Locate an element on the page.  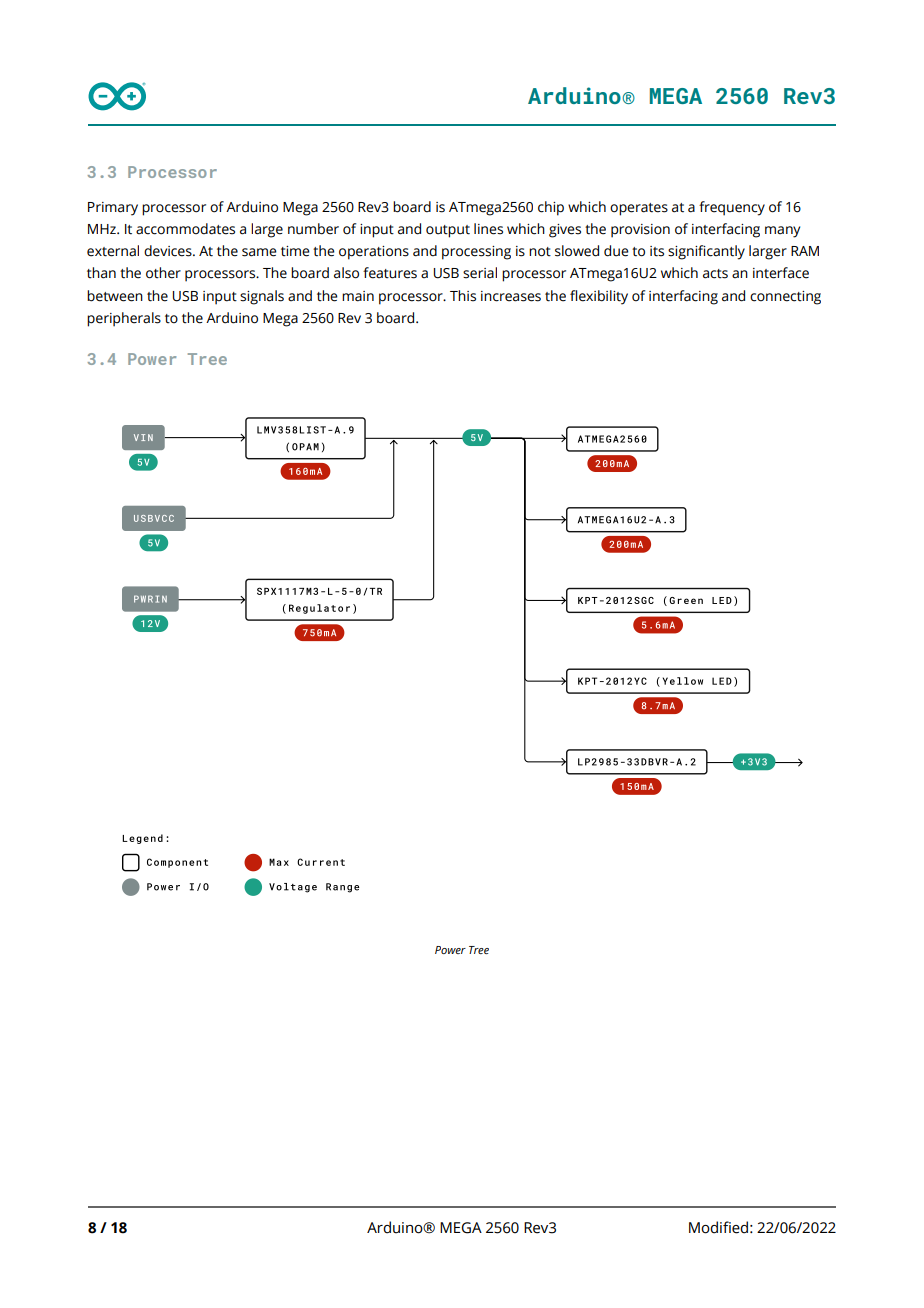
output is located at coordinates (448, 231).
